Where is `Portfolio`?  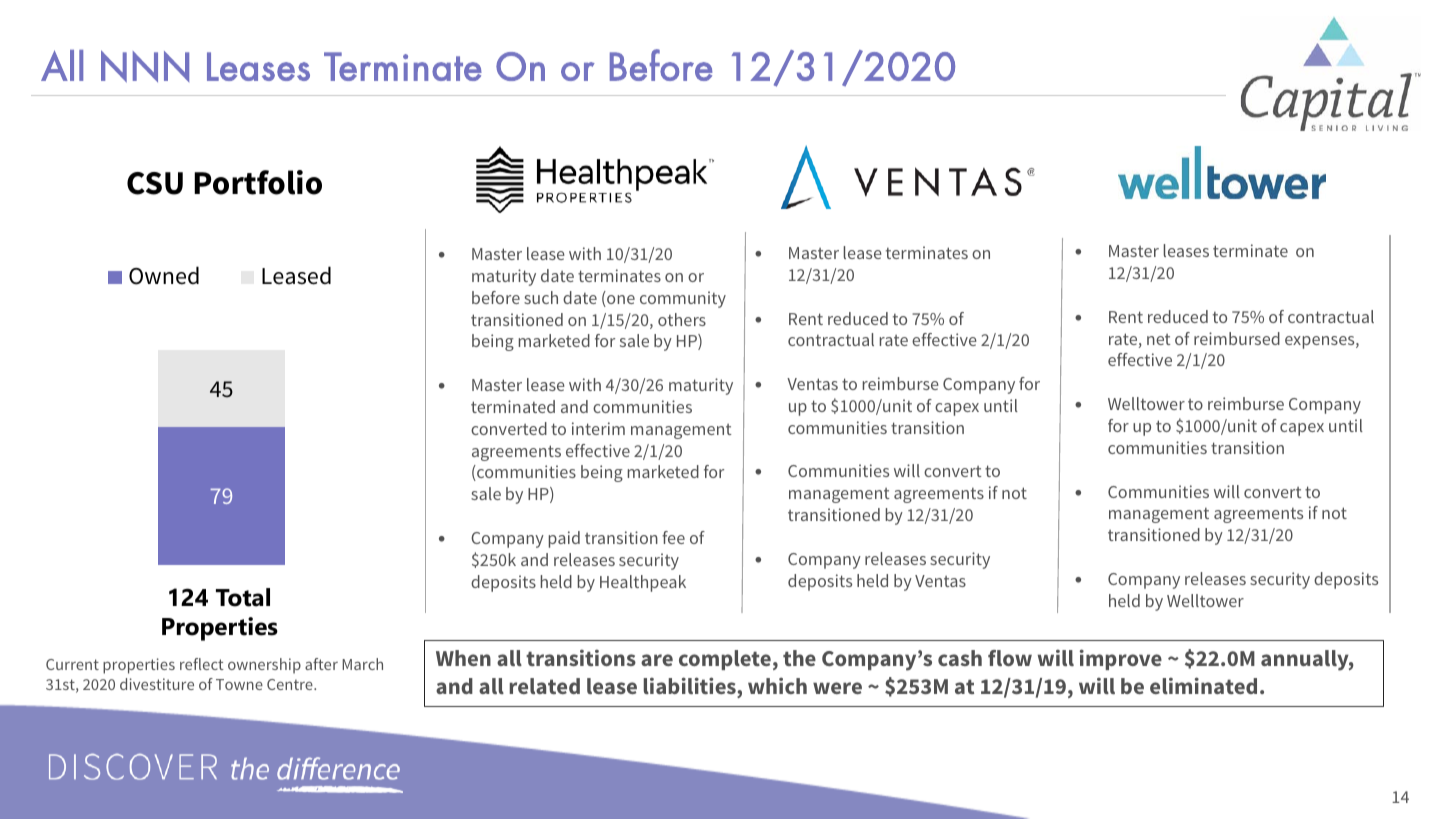
Portfolio is located at coordinates (258, 182).
